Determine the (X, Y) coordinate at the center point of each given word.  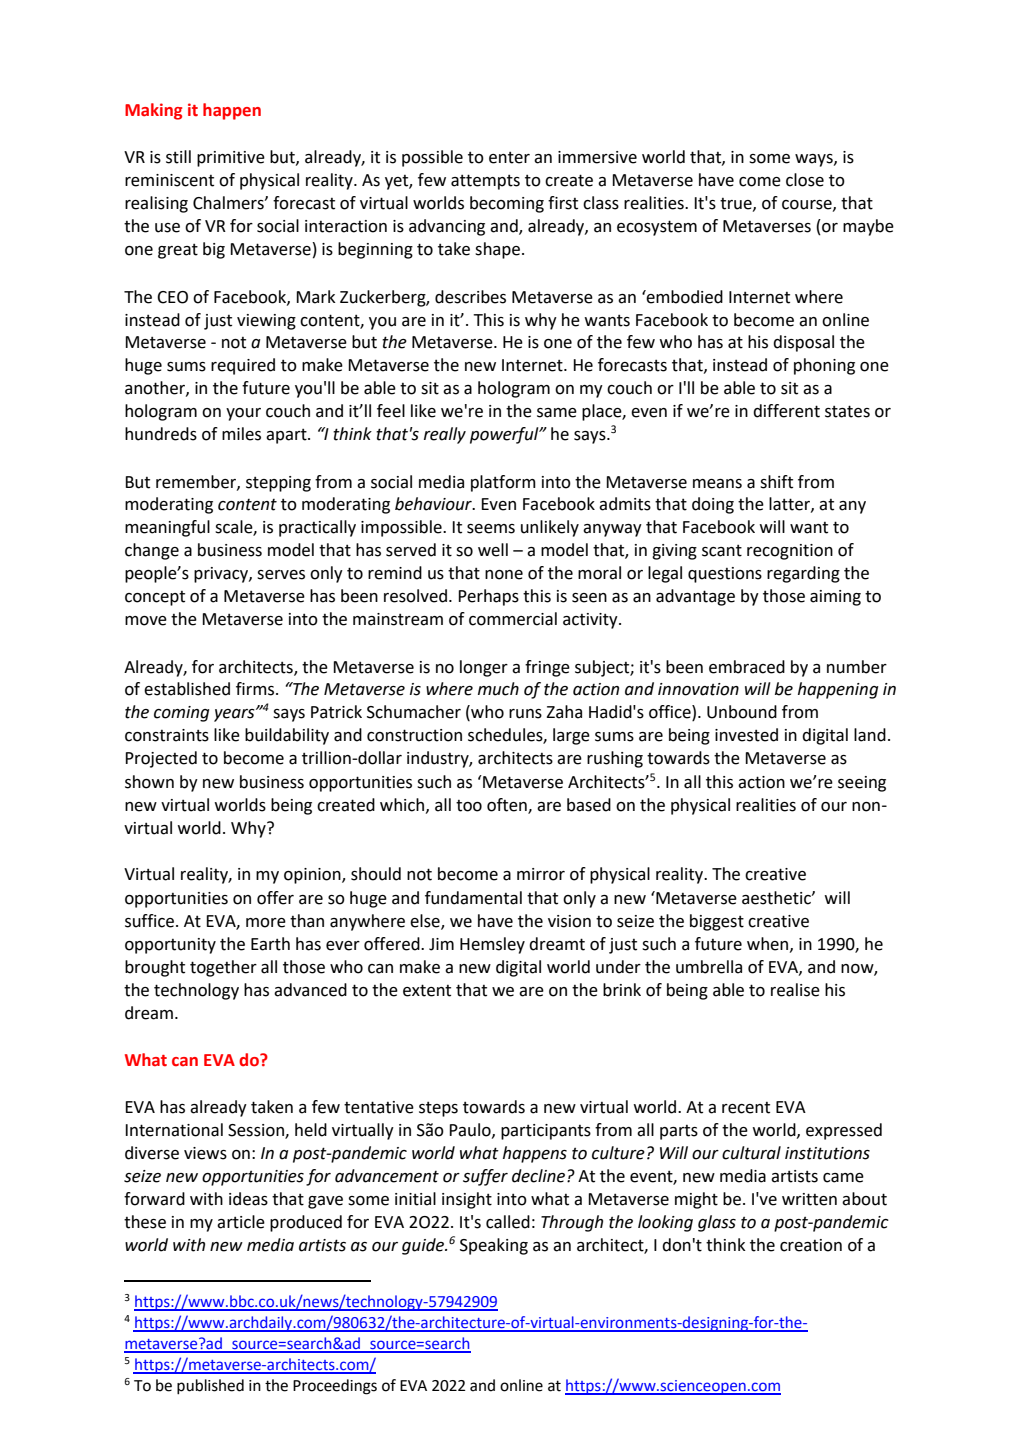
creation (811, 1245)
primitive (231, 159)
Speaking (494, 1246)
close (805, 180)
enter (509, 157)
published (210, 1387)
